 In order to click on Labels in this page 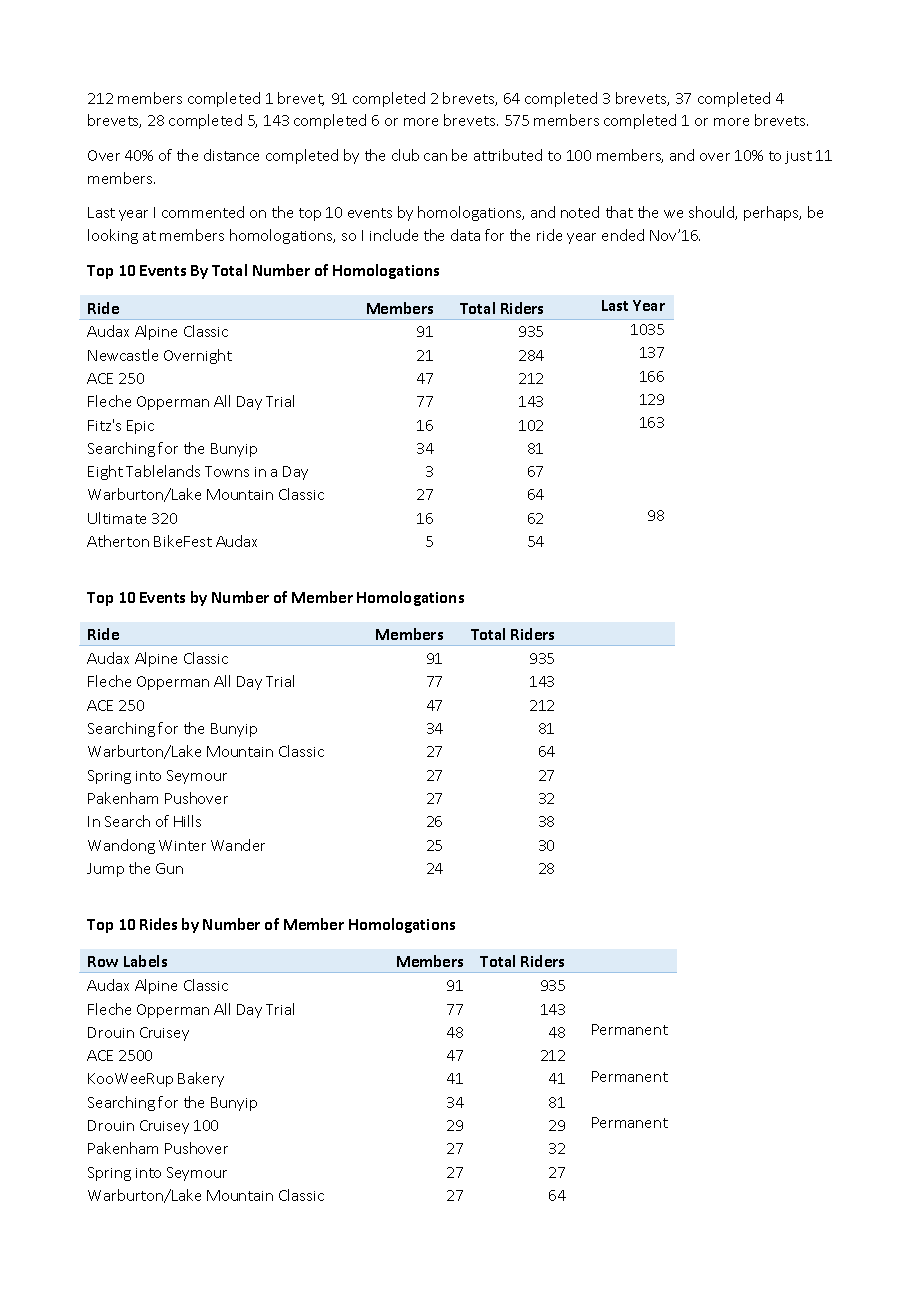, I will do `click(145, 961)`.
